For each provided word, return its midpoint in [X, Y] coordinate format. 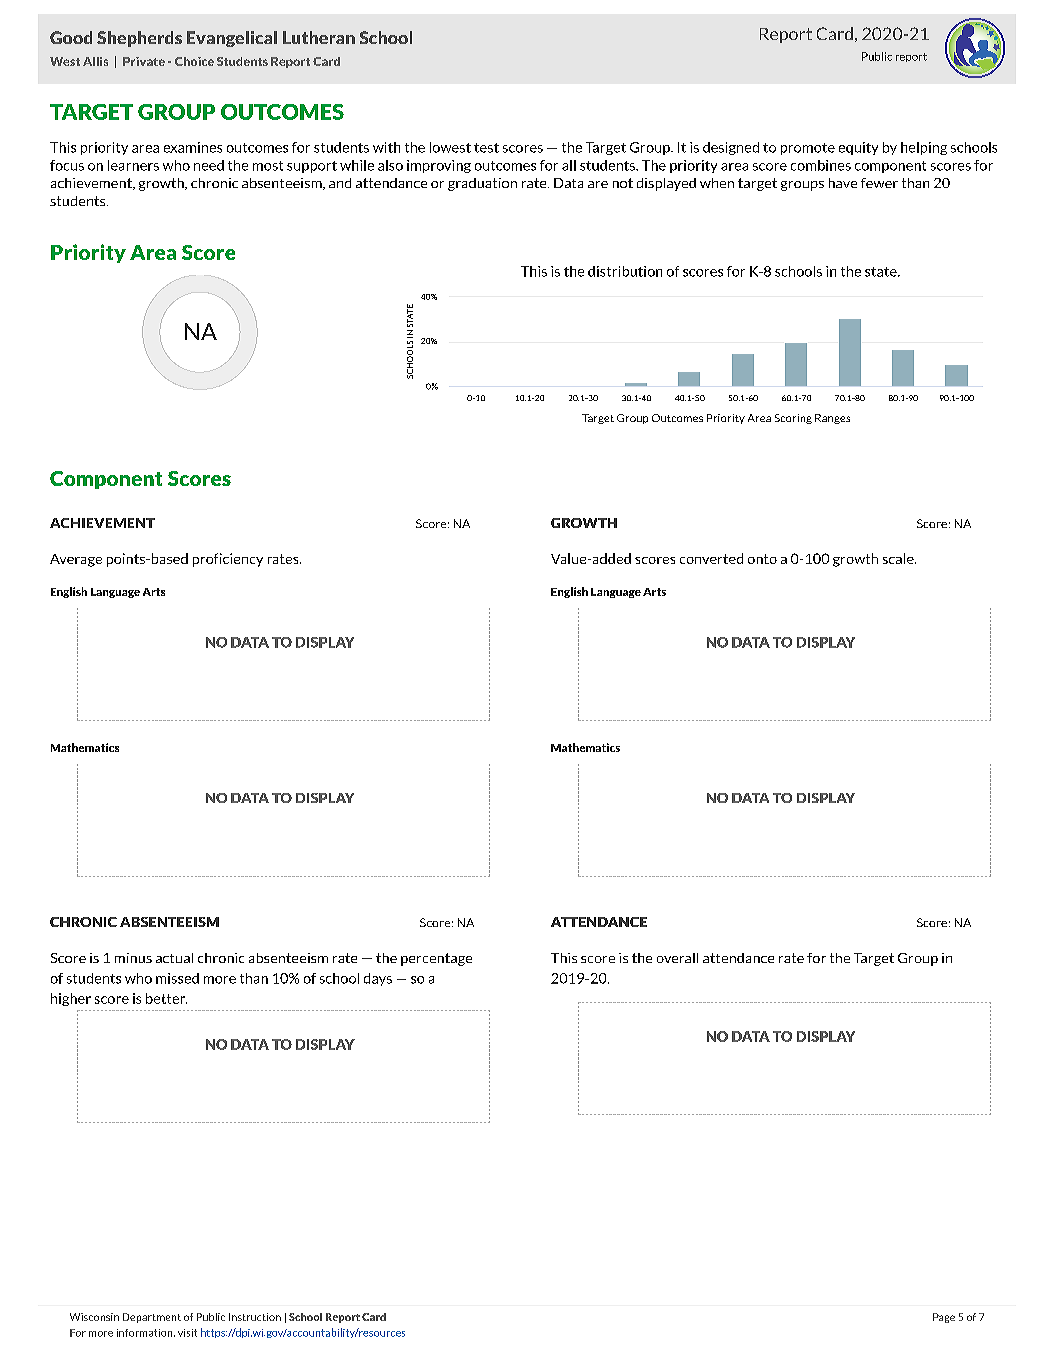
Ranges [832, 419]
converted [711, 558]
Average [76, 560]
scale [899, 558]
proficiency [228, 560]
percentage [436, 959]
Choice [194, 61]
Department [152, 1318]
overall [677, 958]
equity [858, 148]
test [486, 148]
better [166, 998]
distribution [625, 271]
